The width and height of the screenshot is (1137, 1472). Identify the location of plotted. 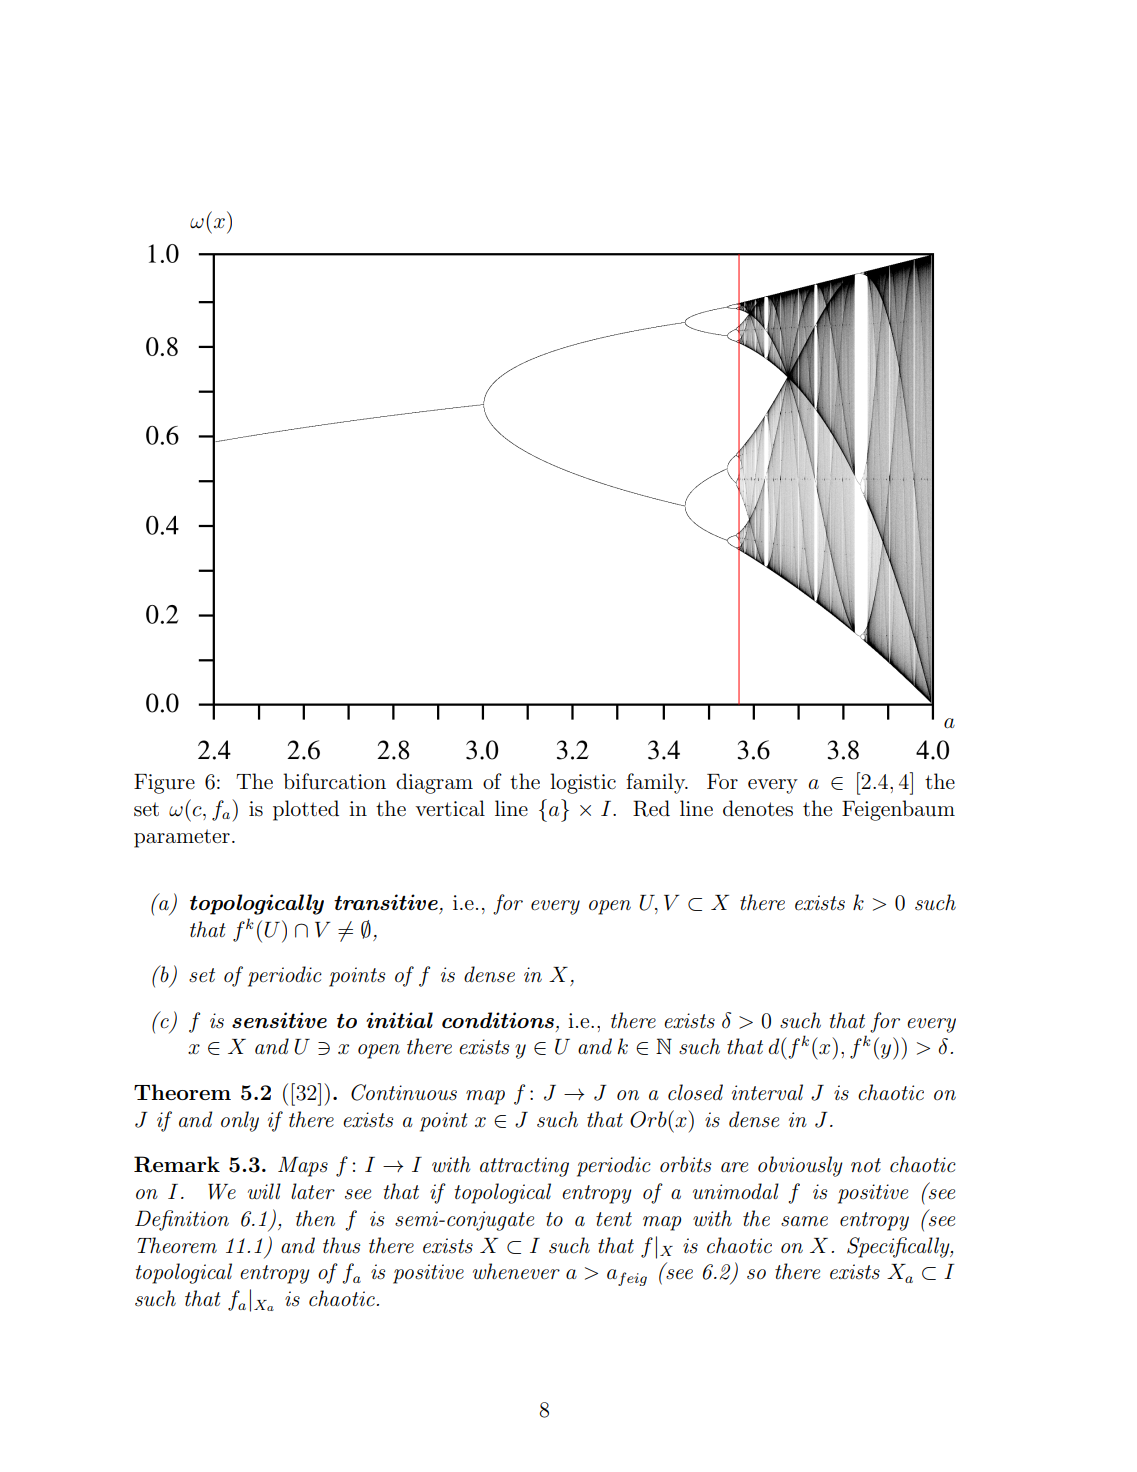
(306, 810).
